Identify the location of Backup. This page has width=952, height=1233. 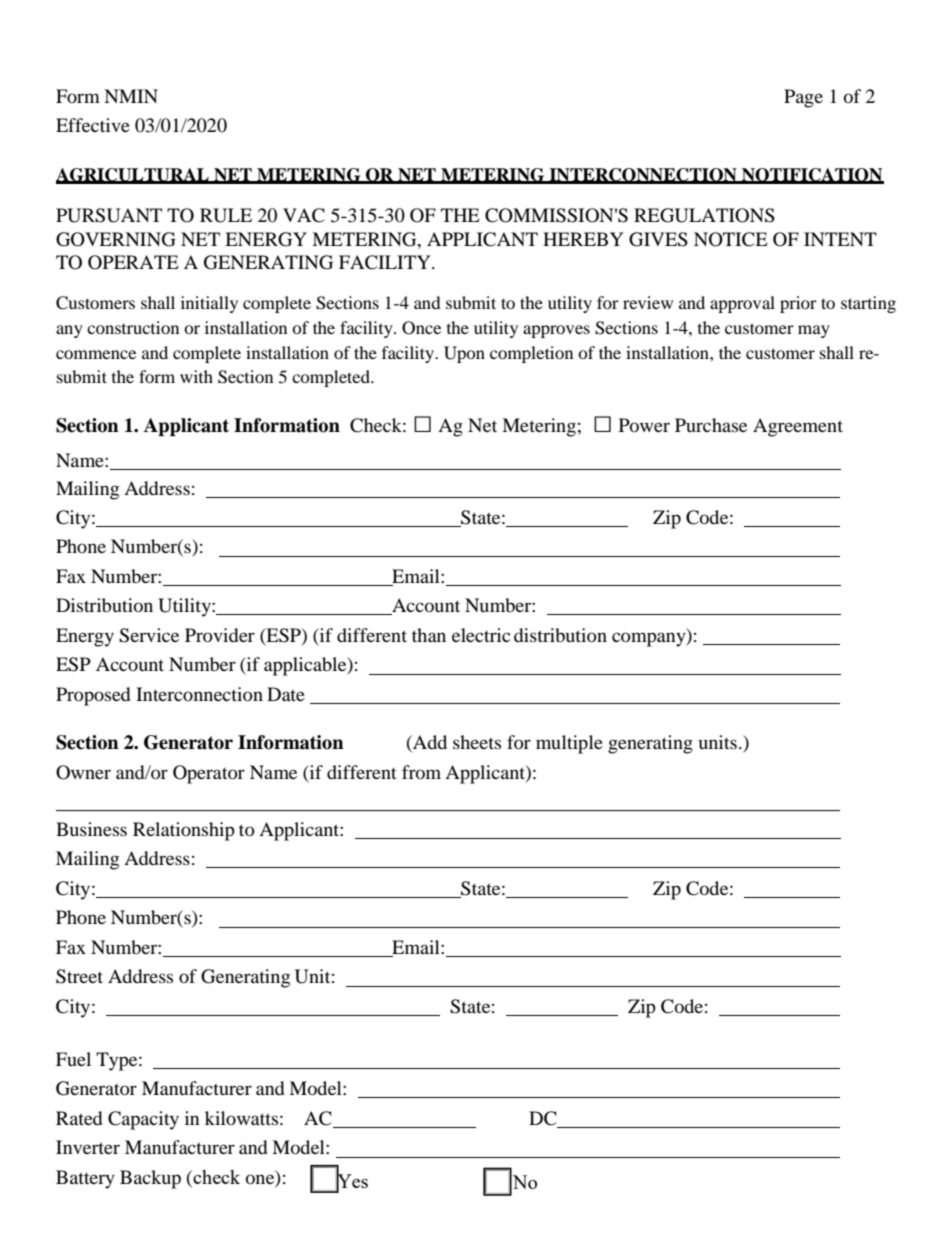
(150, 1179).
